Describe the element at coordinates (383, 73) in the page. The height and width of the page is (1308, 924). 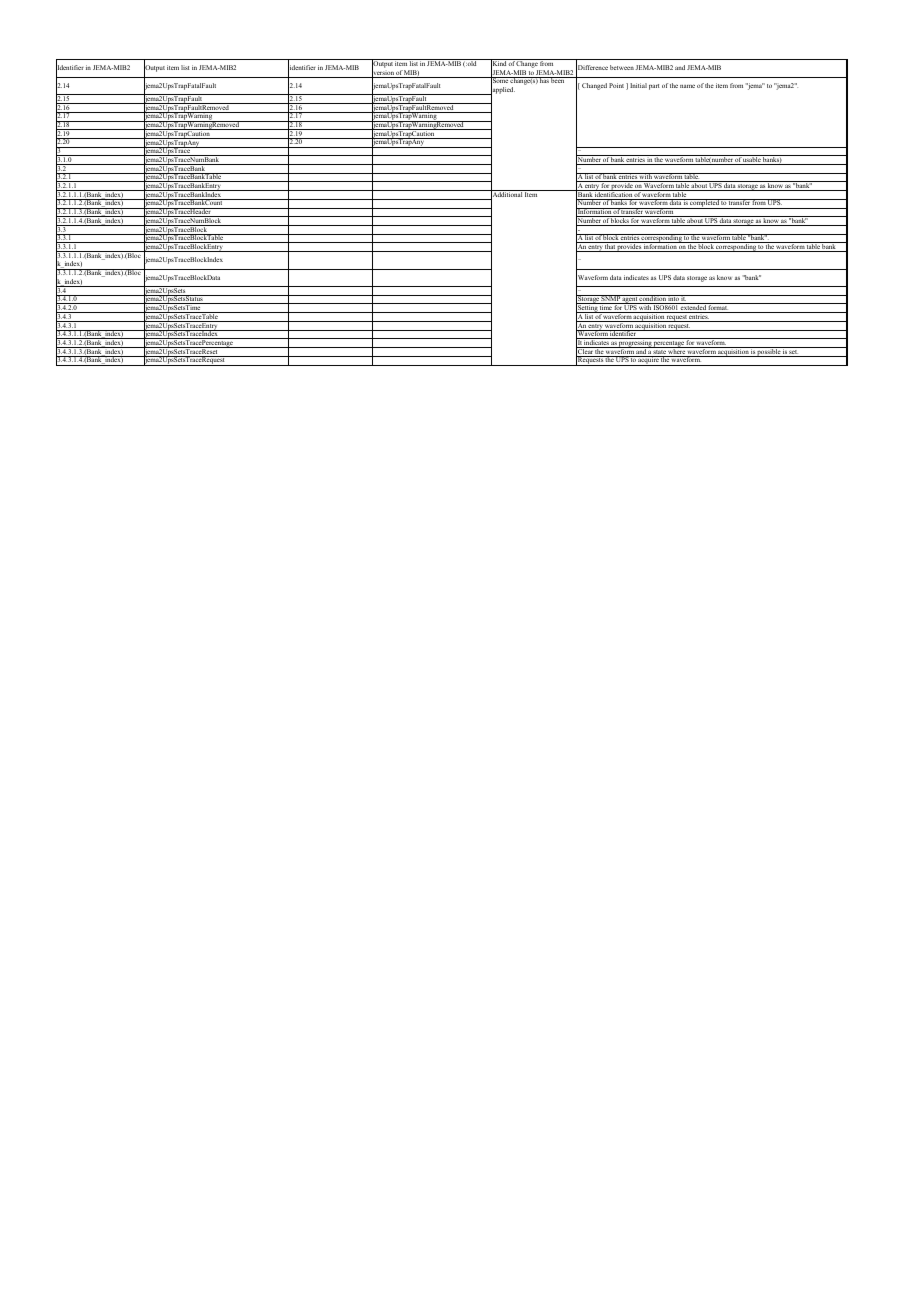
I see `version` at that location.
